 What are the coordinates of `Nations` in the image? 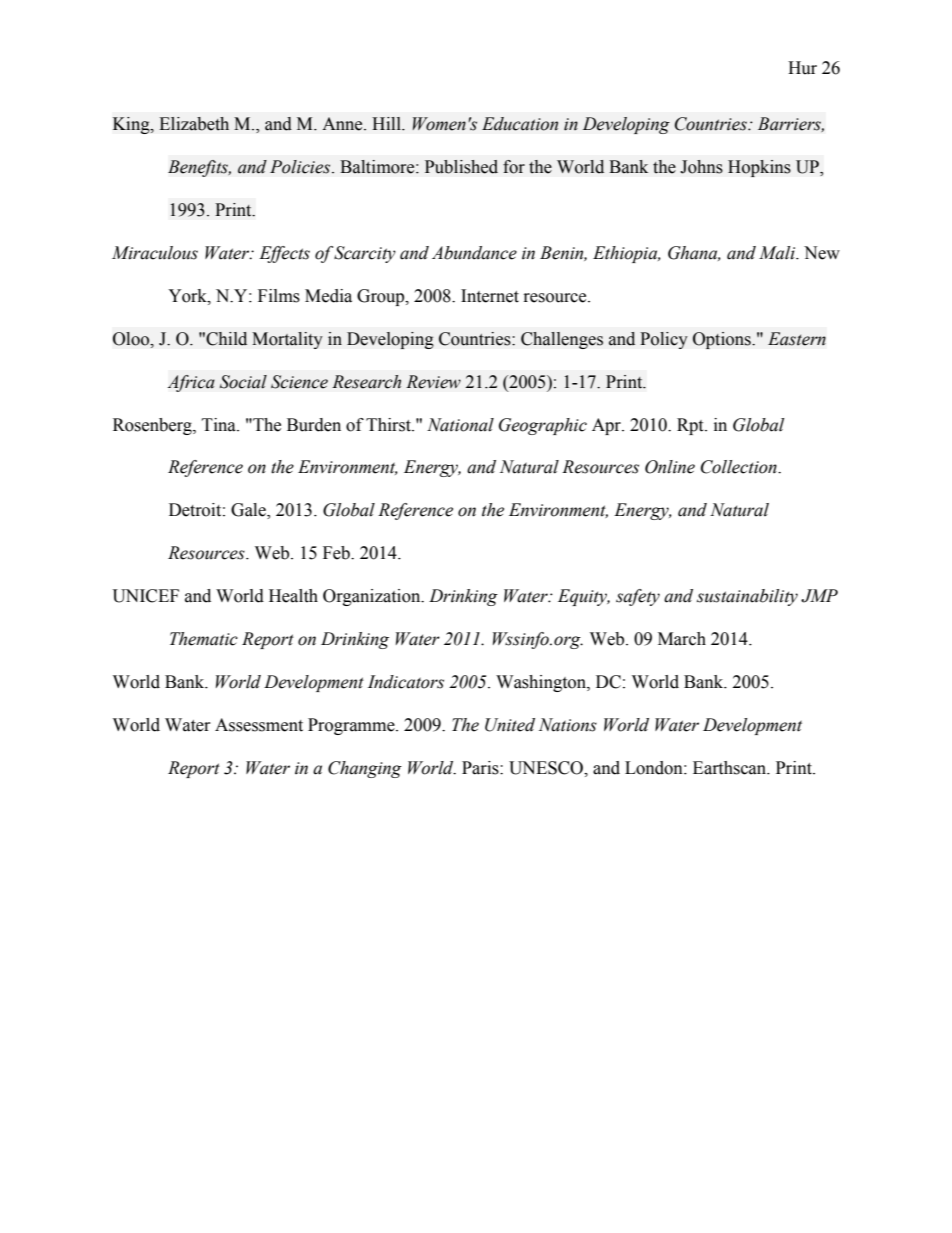 It's located at (568, 725).
